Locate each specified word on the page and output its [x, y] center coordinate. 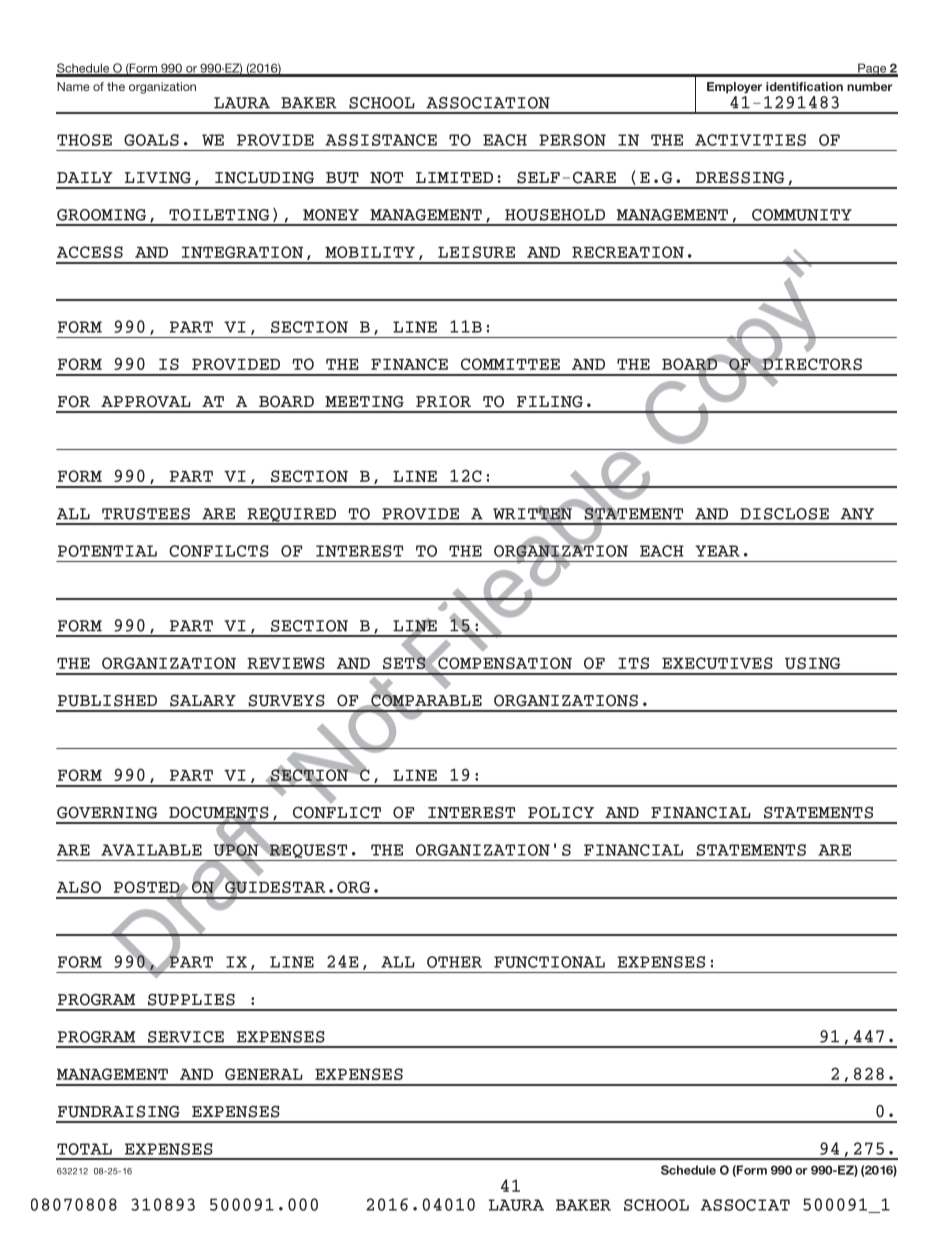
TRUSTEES [146, 514]
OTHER [454, 962]
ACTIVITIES [750, 140]
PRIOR [443, 401]
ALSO [79, 887]
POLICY [561, 812]
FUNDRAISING [119, 1111]
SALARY [203, 700]
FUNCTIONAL [549, 962]
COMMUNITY [802, 215]
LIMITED [454, 177]
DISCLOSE [784, 514]
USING [812, 663]
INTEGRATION [242, 252]
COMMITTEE [510, 364]
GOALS [151, 140]
